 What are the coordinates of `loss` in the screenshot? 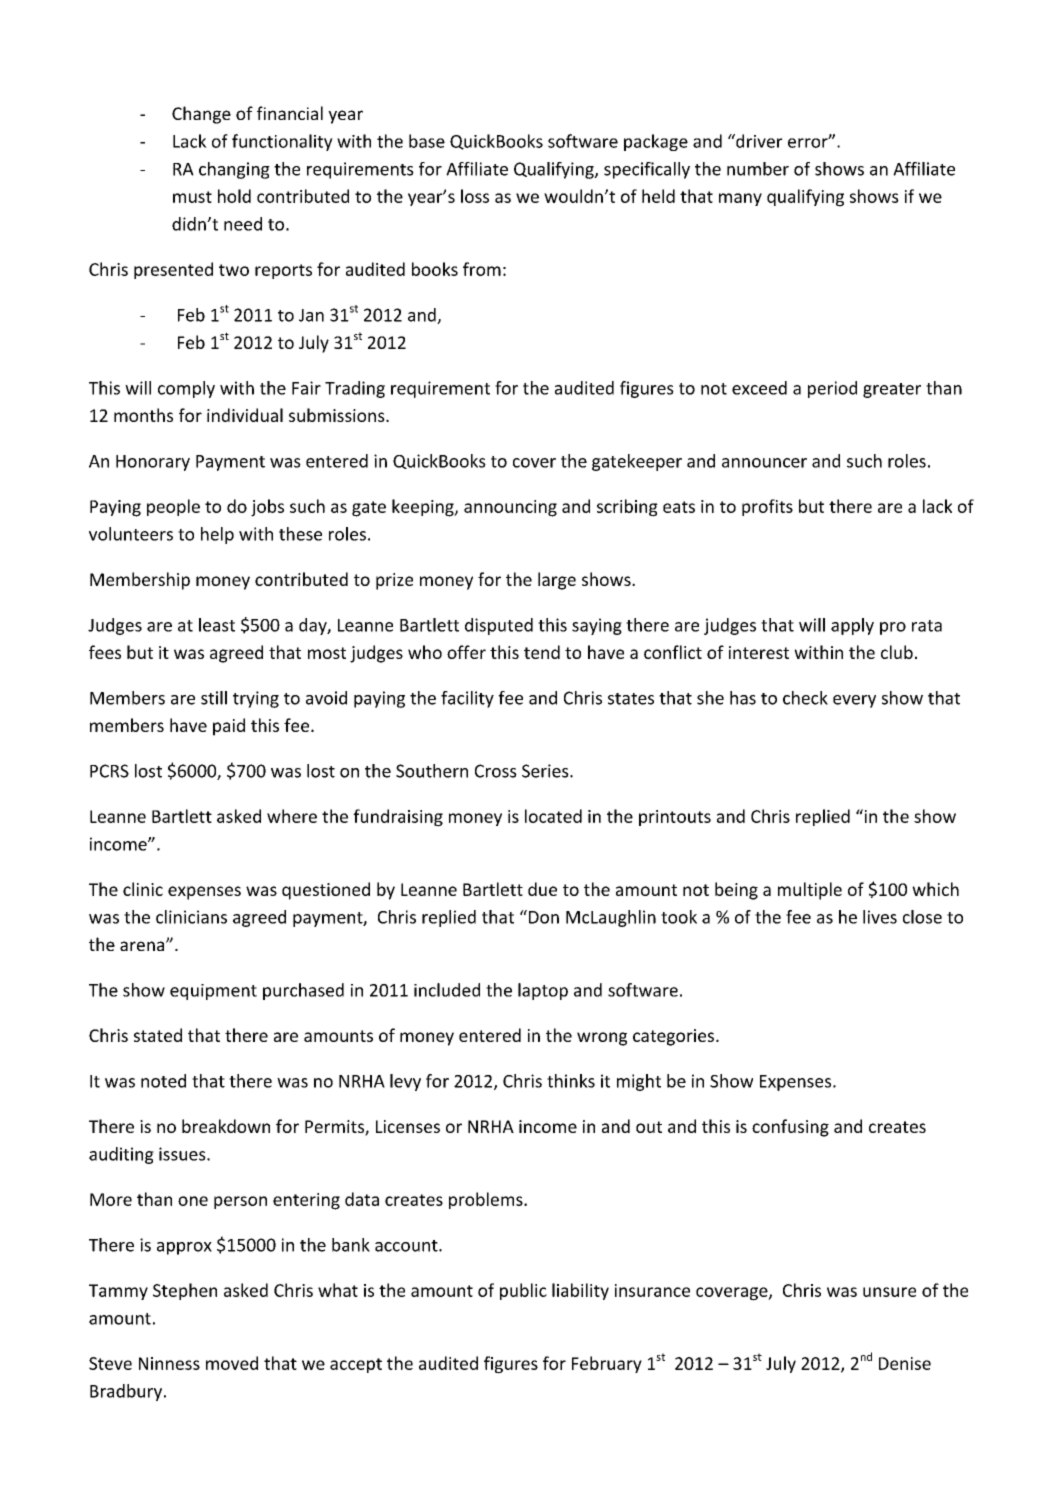 It's located at (475, 196).
